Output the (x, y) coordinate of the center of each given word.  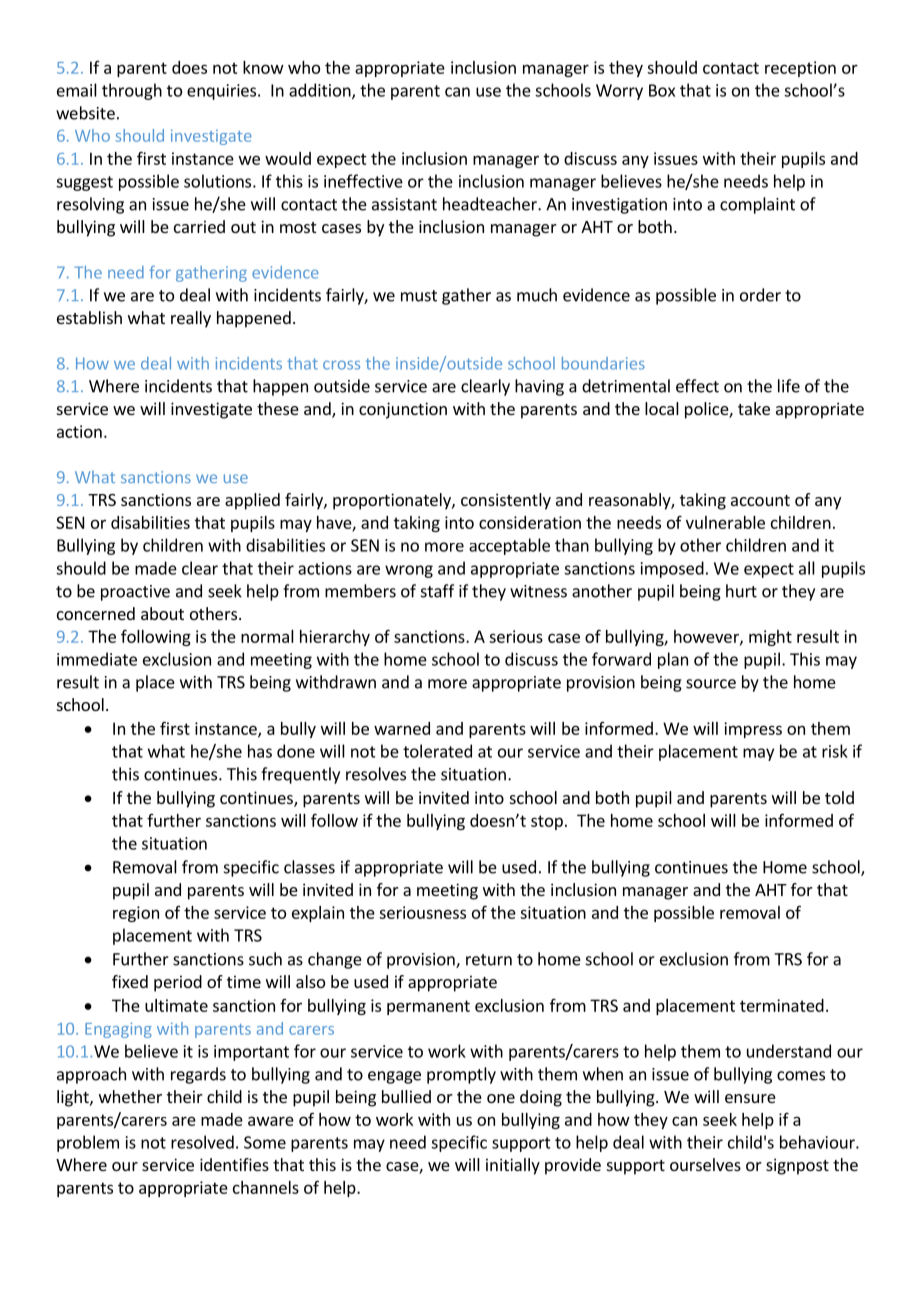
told (839, 797)
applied (252, 501)
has (260, 751)
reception (800, 69)
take (754, 408)
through (132, 91)
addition (321, 91)
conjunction (403, 410)
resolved (202, 1142)
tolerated (437, 751)
